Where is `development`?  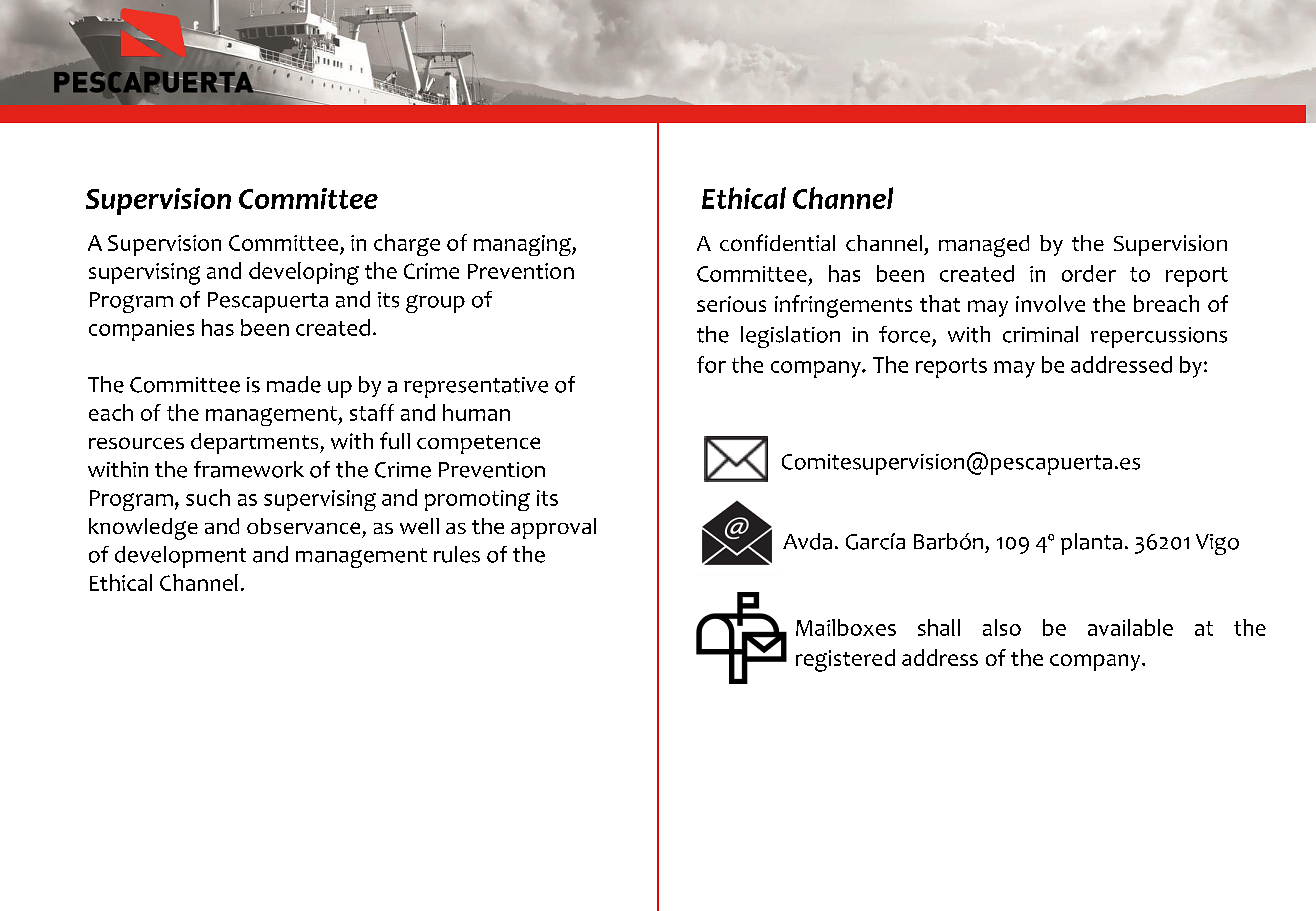 development is located at coordinates (180, 557).
